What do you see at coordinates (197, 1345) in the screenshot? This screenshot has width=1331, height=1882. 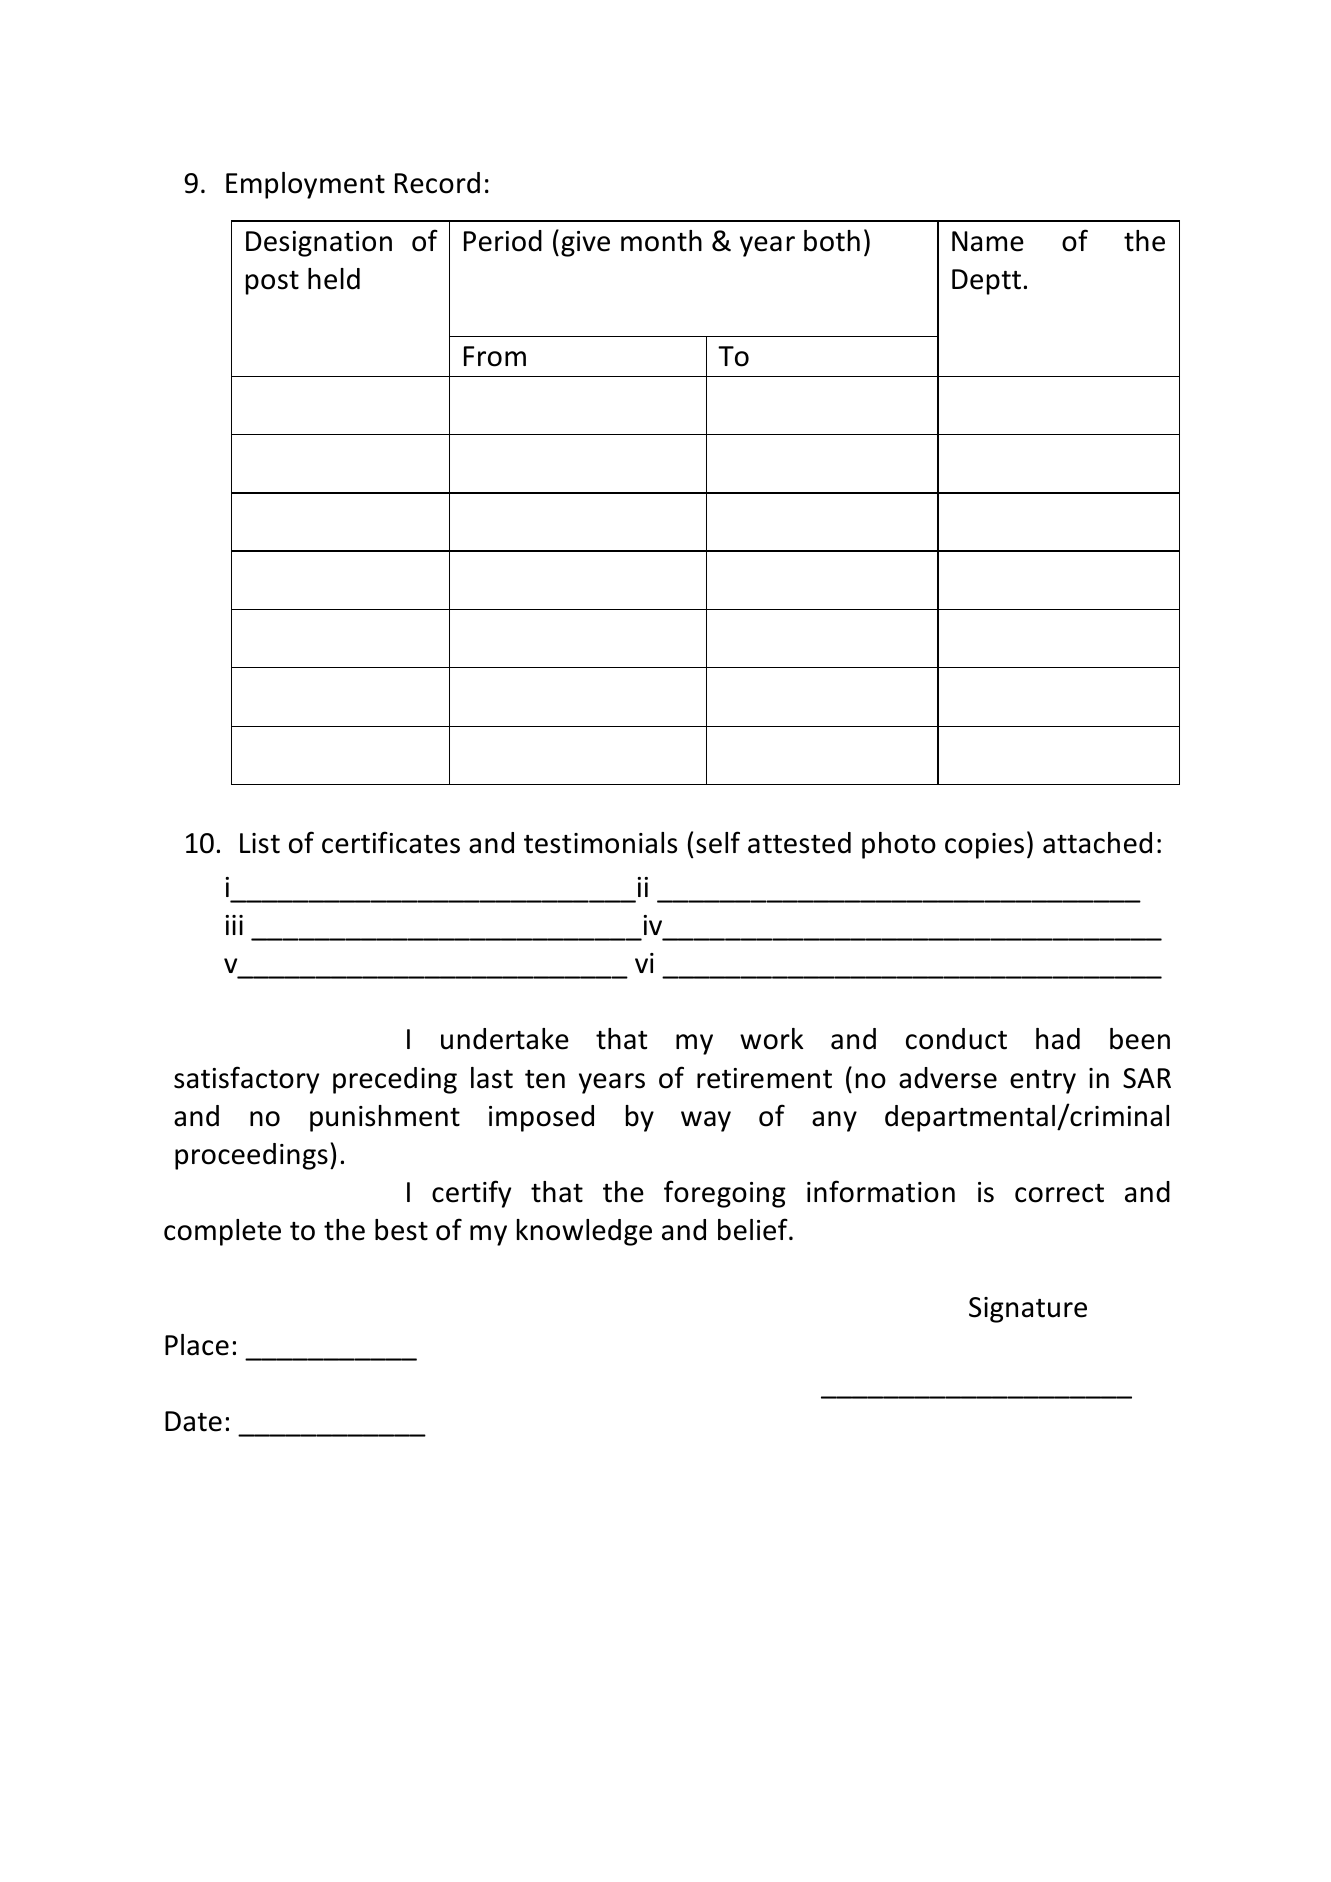 I see `Place` at bounding box center [197, 1345].
